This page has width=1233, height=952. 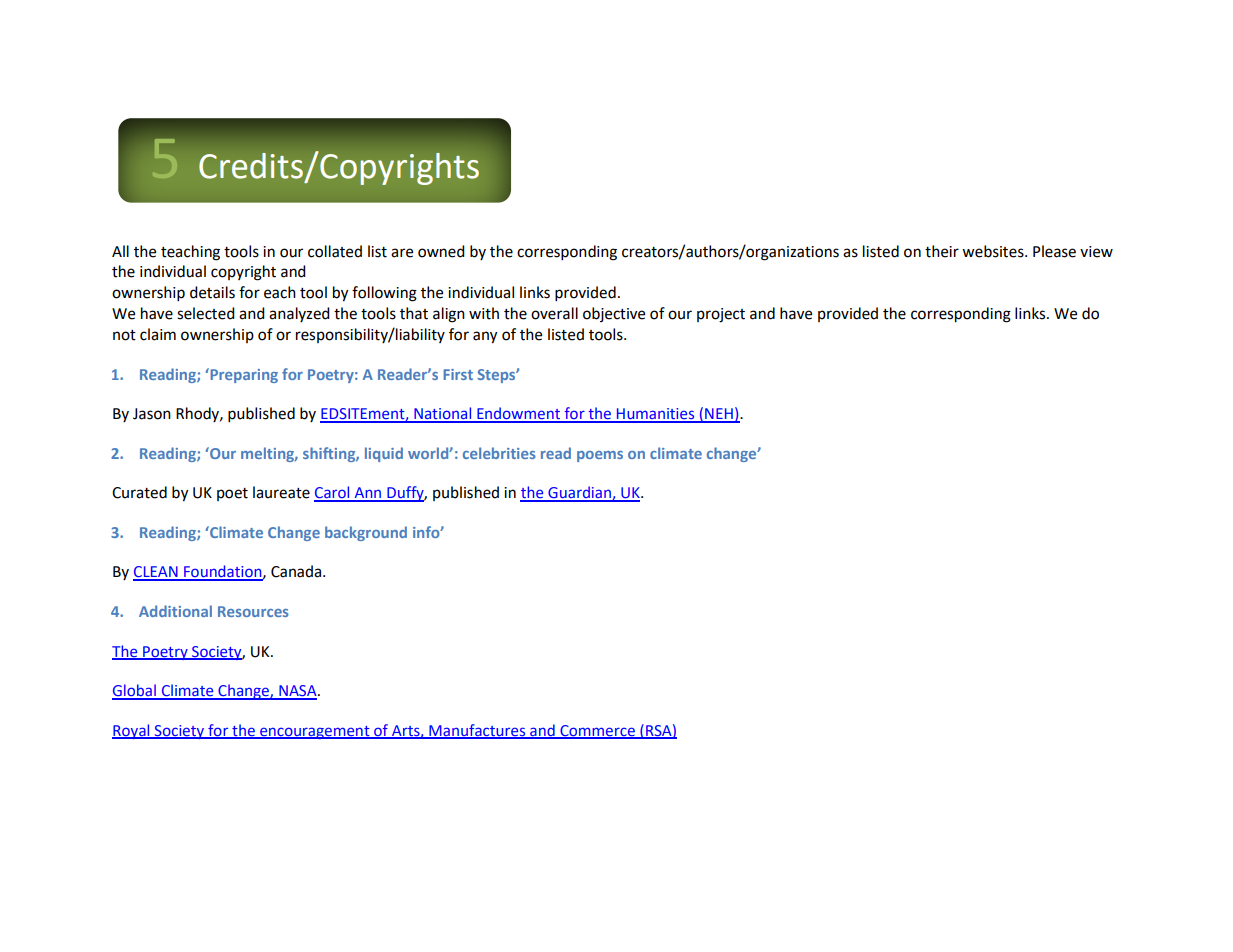 What do you see at coordinates (441, 251) in the page?
I see `owned` at bounding box center [441, 251].
